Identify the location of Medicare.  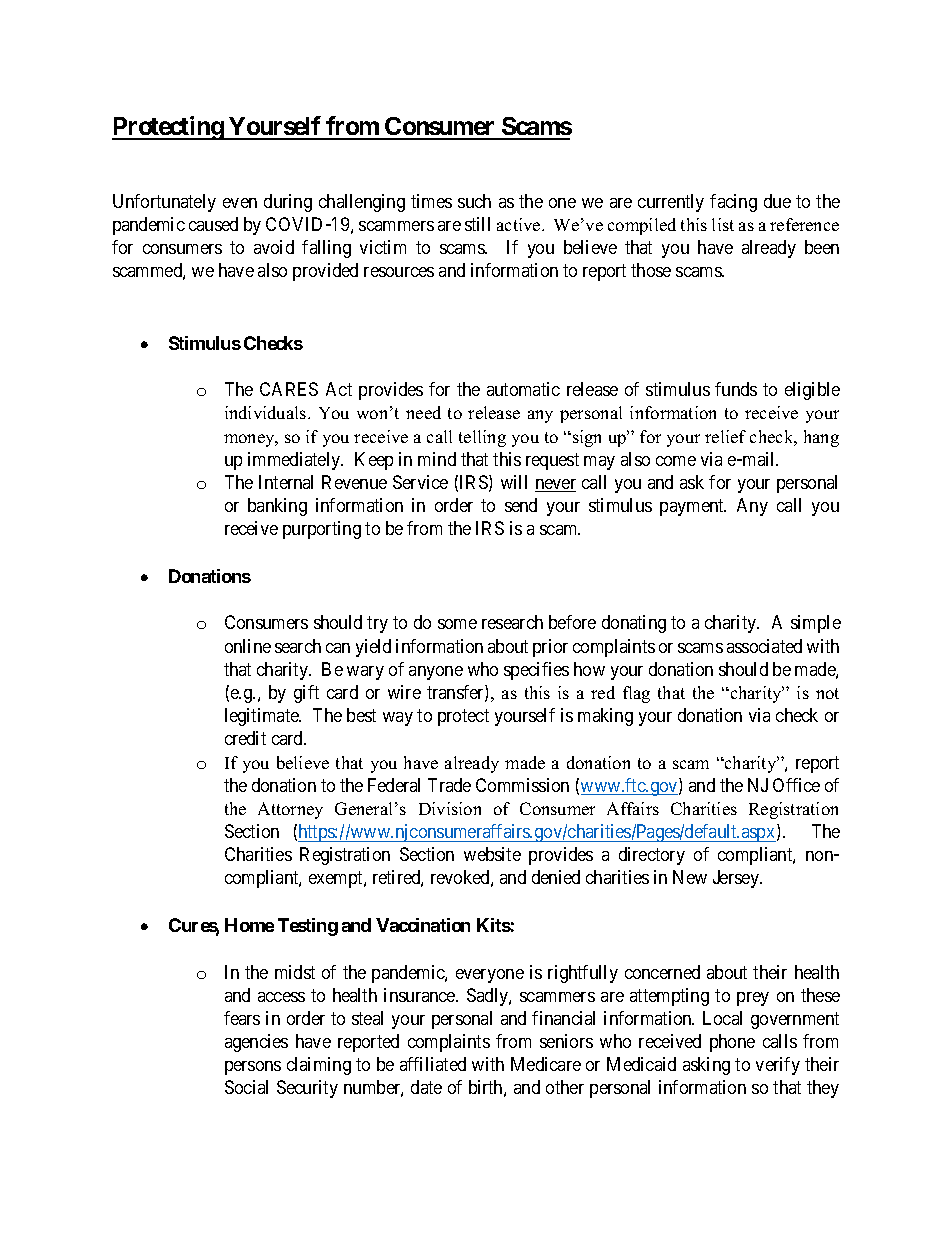
(546, 1064).
